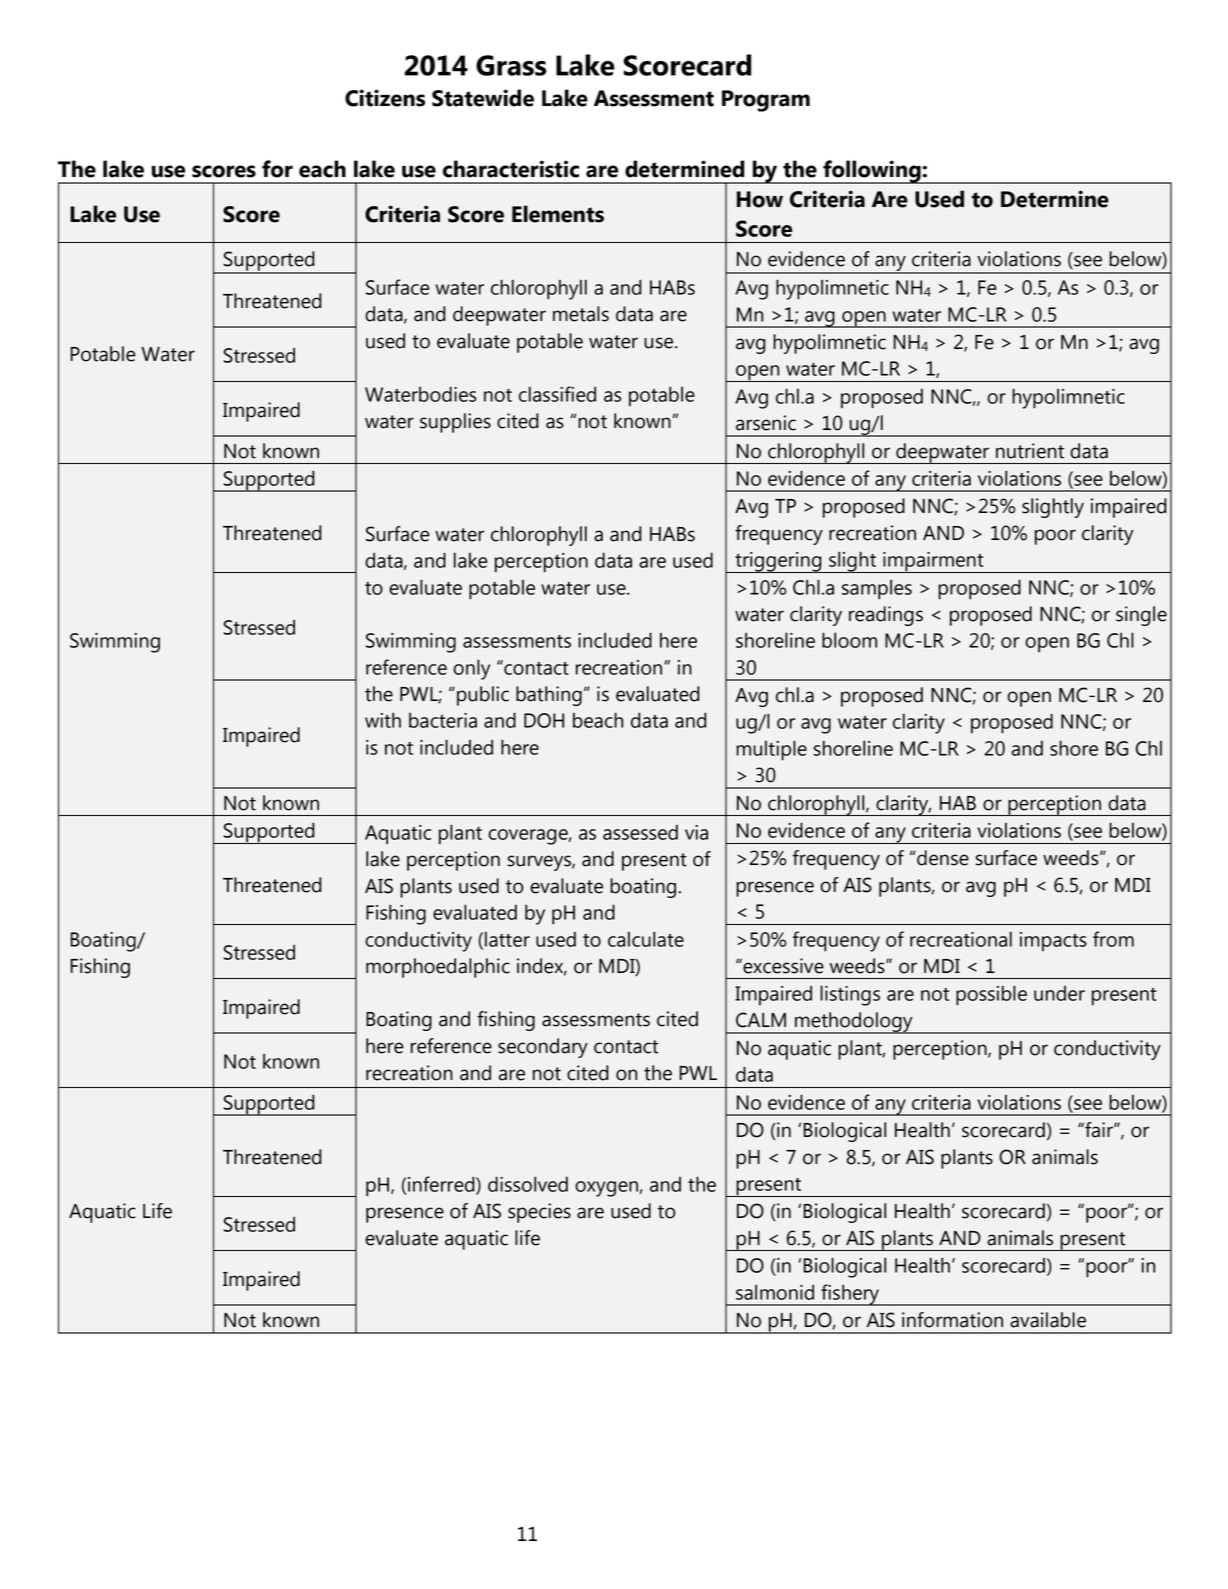 The width and height of the document is (1228, 1589). I want to click on species, so click(539, 1213).
